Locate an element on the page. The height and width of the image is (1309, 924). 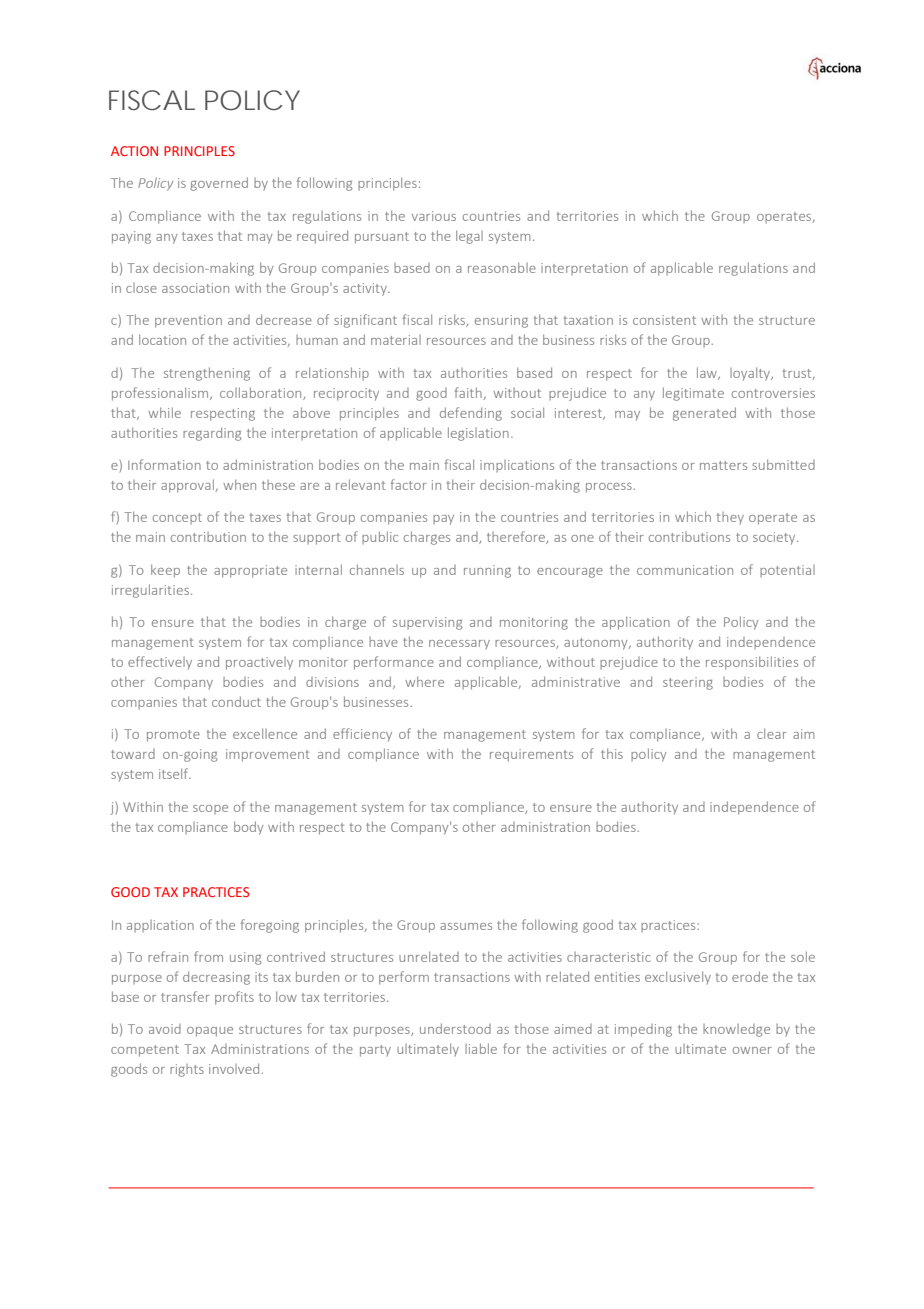
opaque is located at coordinates (210, 1032).
